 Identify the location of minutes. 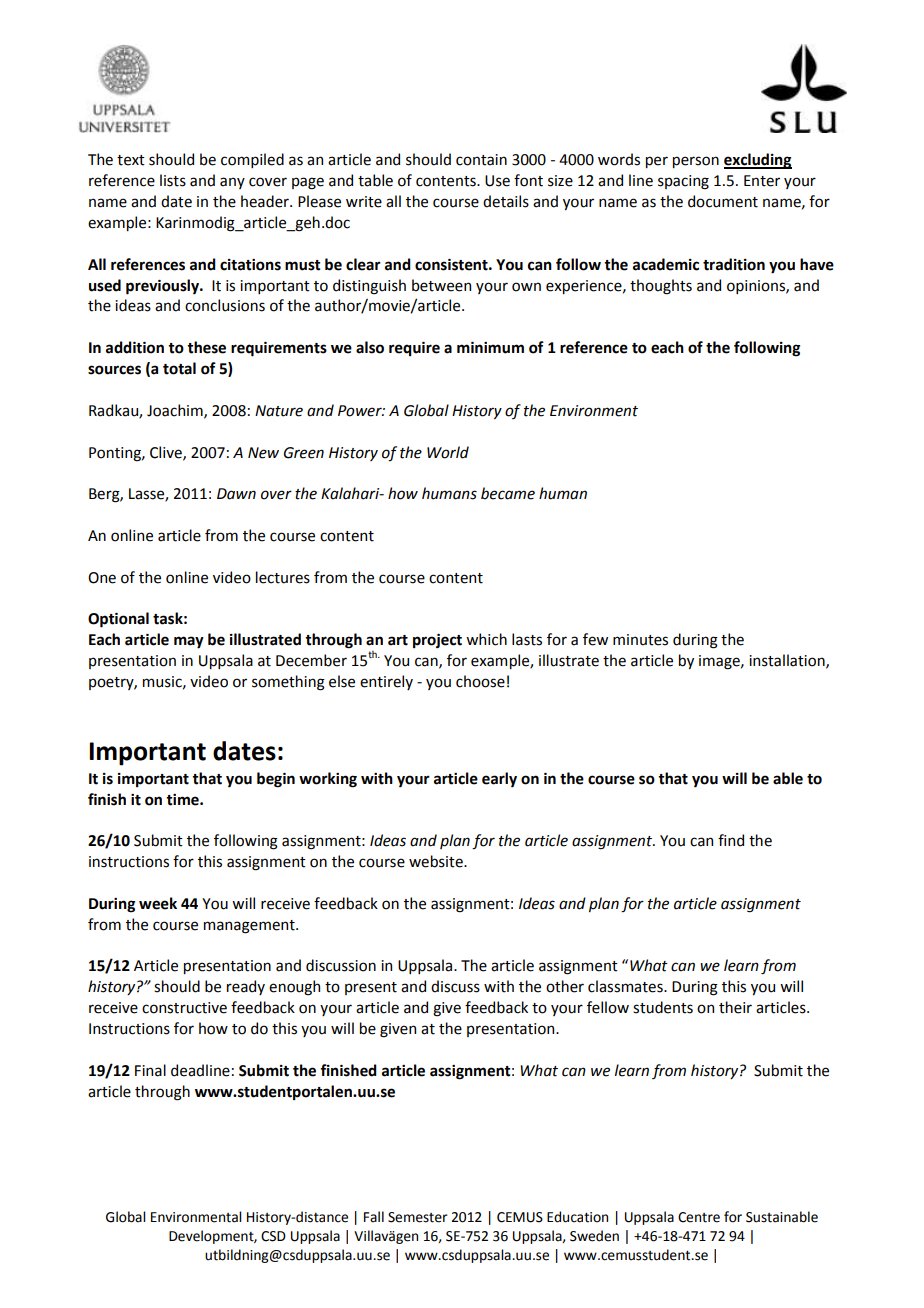
(640, 640).
